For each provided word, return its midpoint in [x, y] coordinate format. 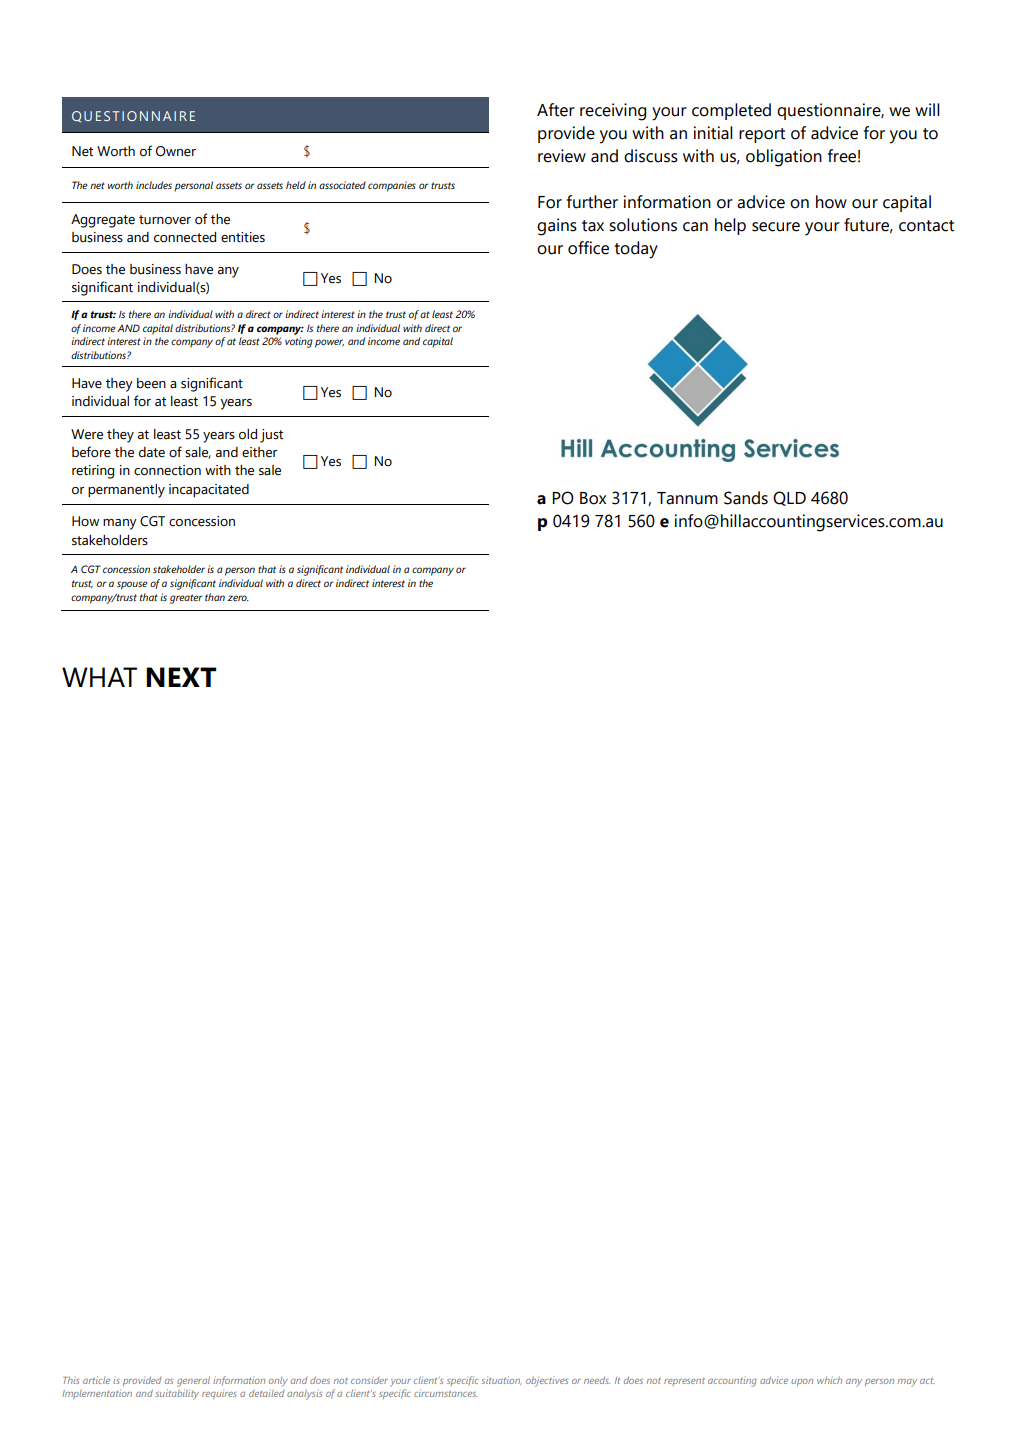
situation [501, 1380]
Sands [746, 498]
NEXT [181, 677]
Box [593, 498]
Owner [176, 151]
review [562, 156]
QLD [789, 498]
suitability [177, 1394]
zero [238, 598]
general [193, 1381]
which [829, 1380]
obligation [784, 158]
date [152, 452]
